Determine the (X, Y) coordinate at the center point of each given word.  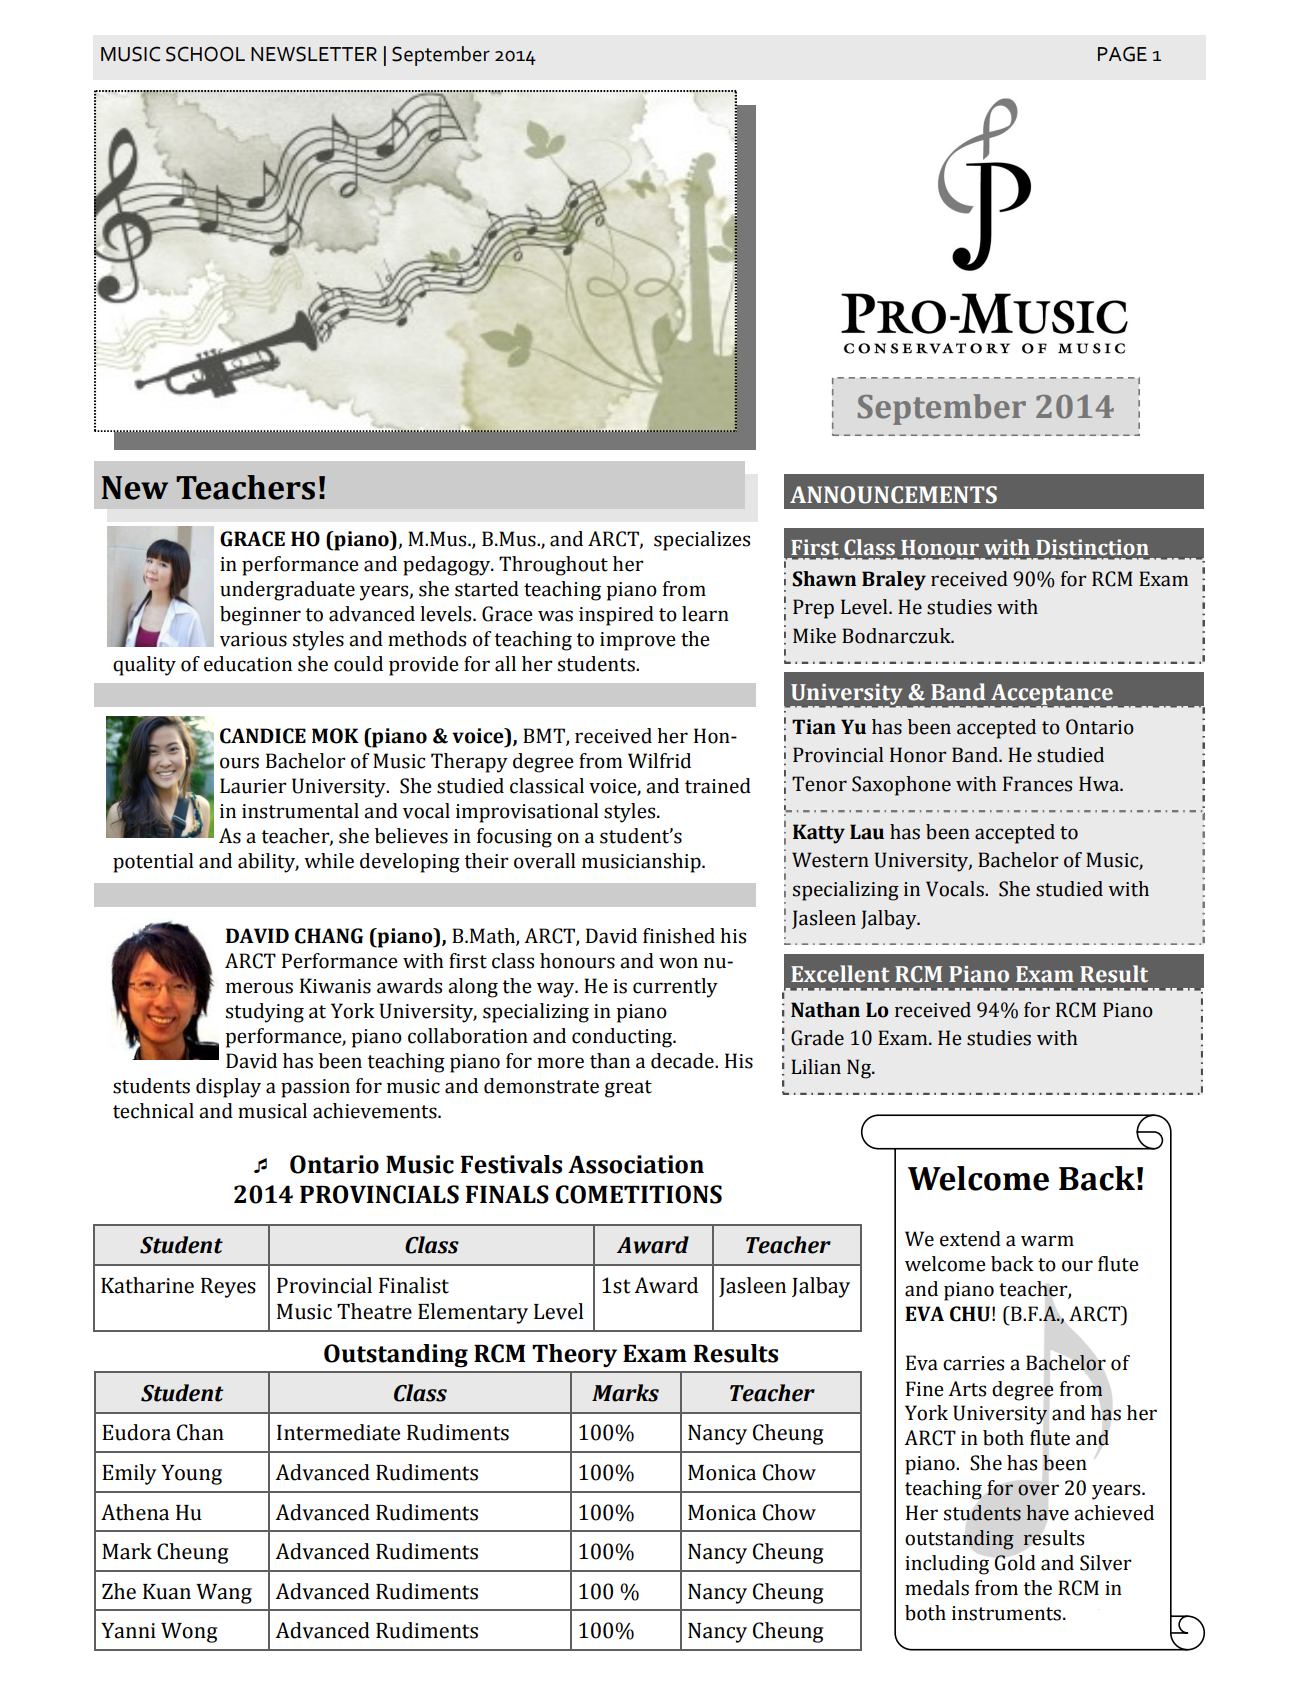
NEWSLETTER (314, 54)
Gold (1015, 1563)
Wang (224, 1594)
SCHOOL (205, 54)
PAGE (1122, 54)
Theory (574, 1356)
